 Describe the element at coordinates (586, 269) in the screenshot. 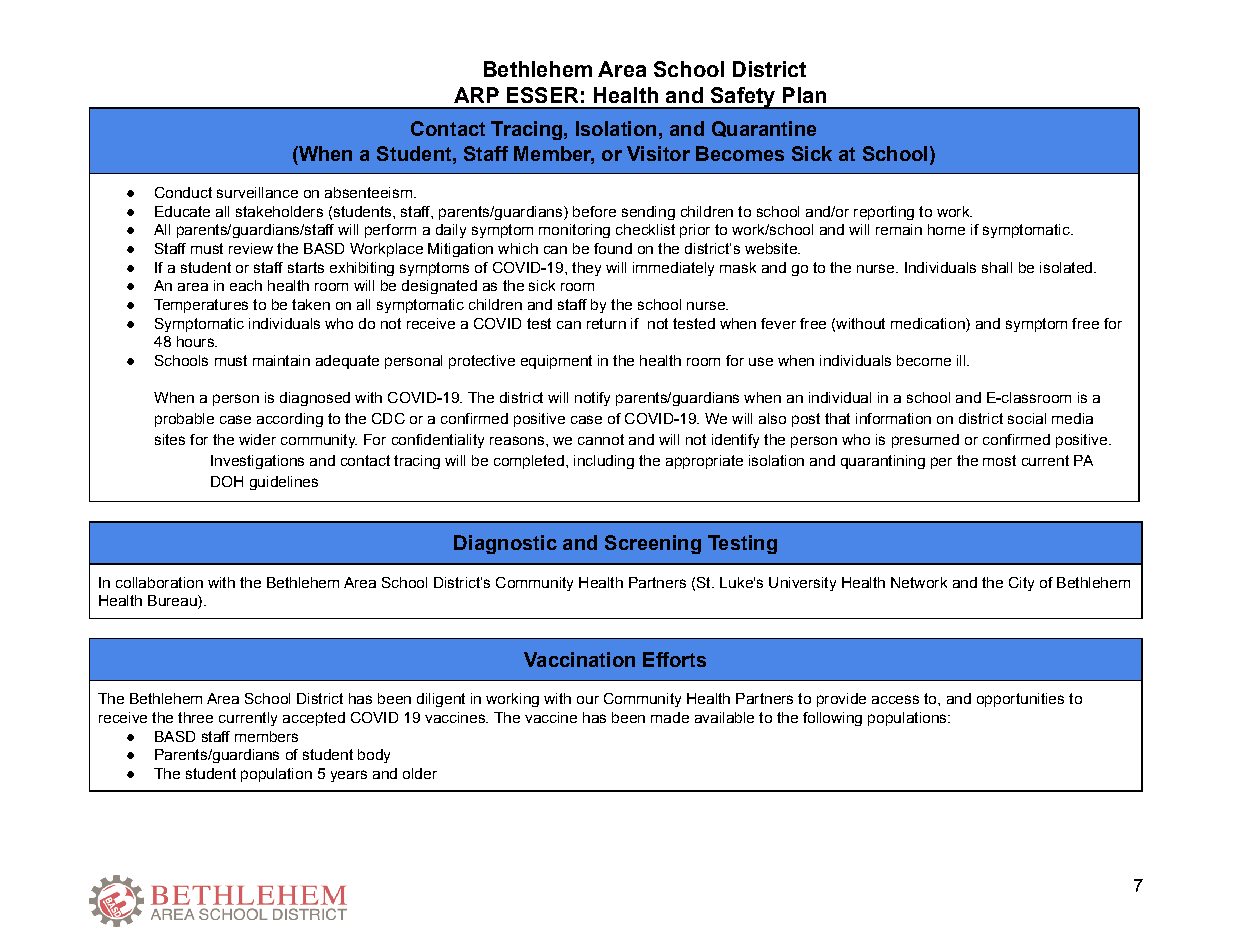

I see `they` at that location.
